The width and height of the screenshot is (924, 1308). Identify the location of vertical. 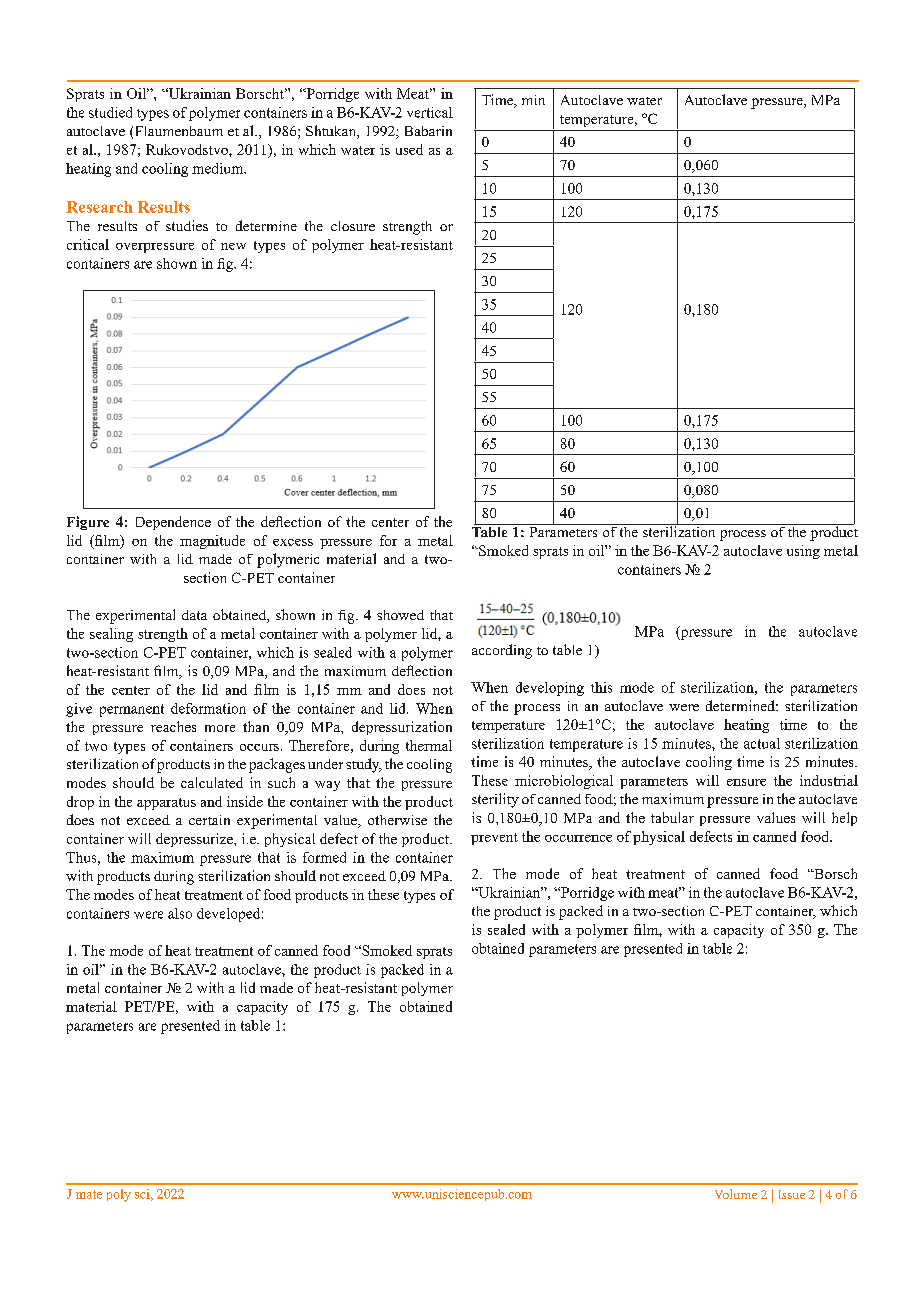
(430, 112).
